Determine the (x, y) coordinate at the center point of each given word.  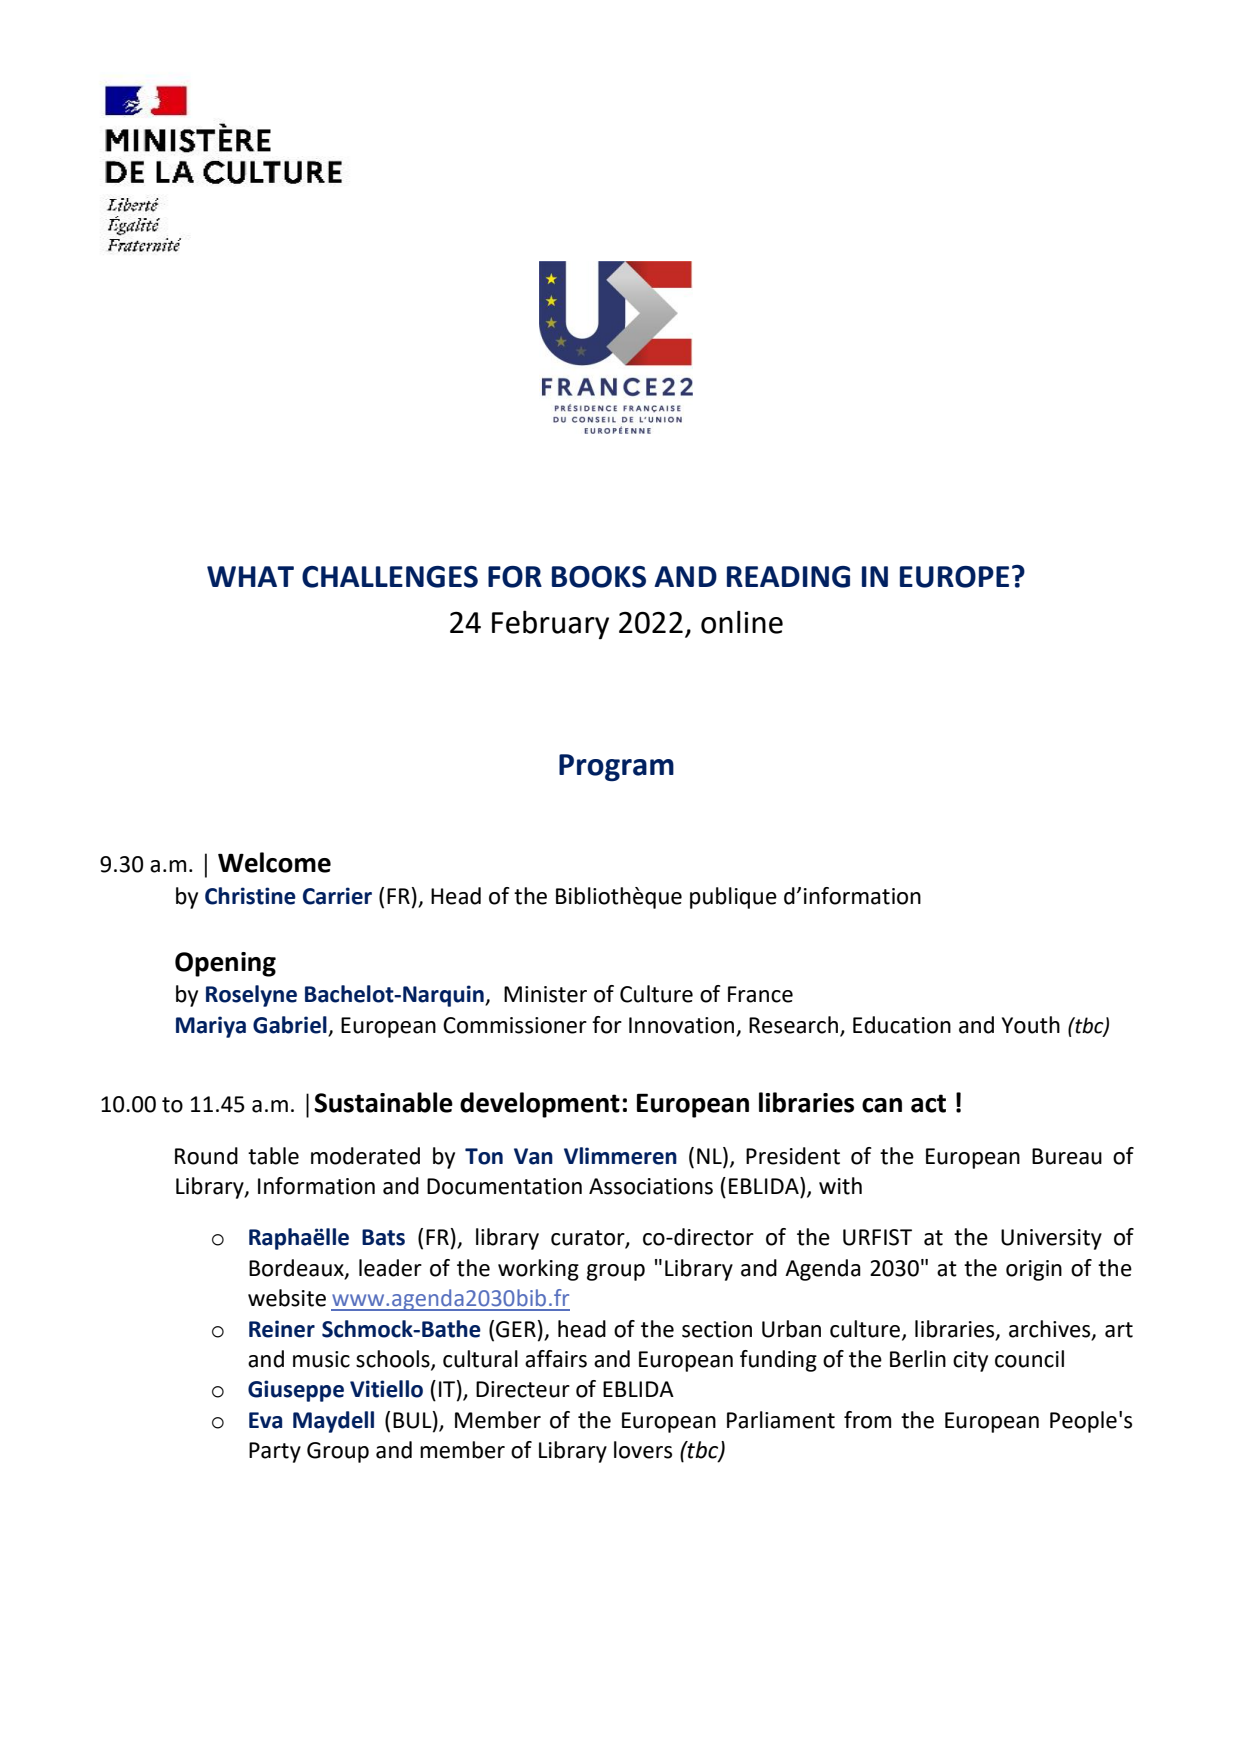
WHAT (250, 576)
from (867, 1420)
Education (902, 1025)
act (928, 1103)
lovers (643, 1450)
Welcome (274, 862)
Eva (265, 1420)
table (273, 1156)
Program (616, 767)
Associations (651, 1186)
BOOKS (599, 577)
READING (788, 577)
